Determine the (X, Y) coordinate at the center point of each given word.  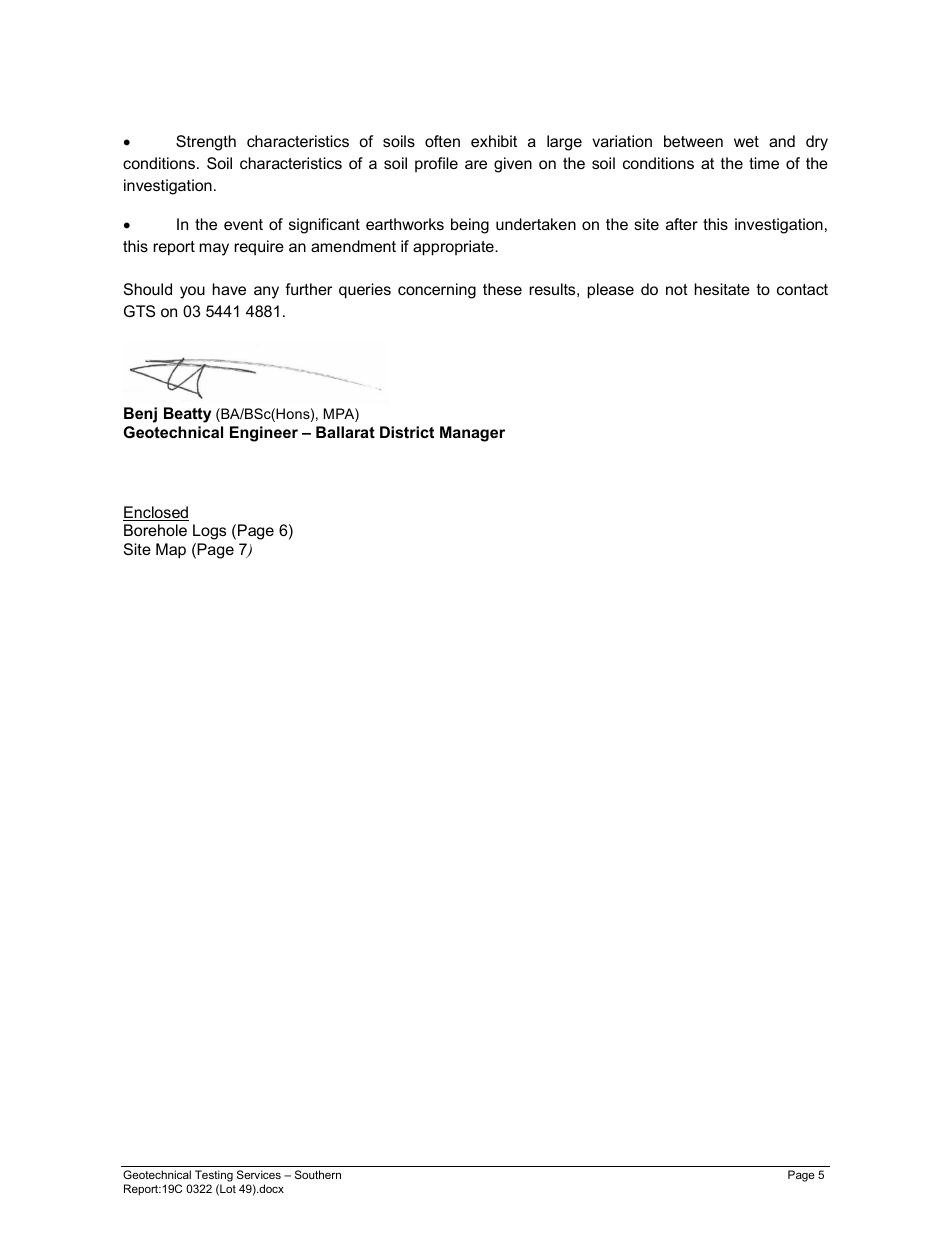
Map (171, 551)
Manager (472, 434)
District (407, 432)
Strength (206, 143)
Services (259, 1174)
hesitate (722, 289)
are (476, 164)
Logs (209, 532)
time (764, 163)
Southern (318, 1174)
